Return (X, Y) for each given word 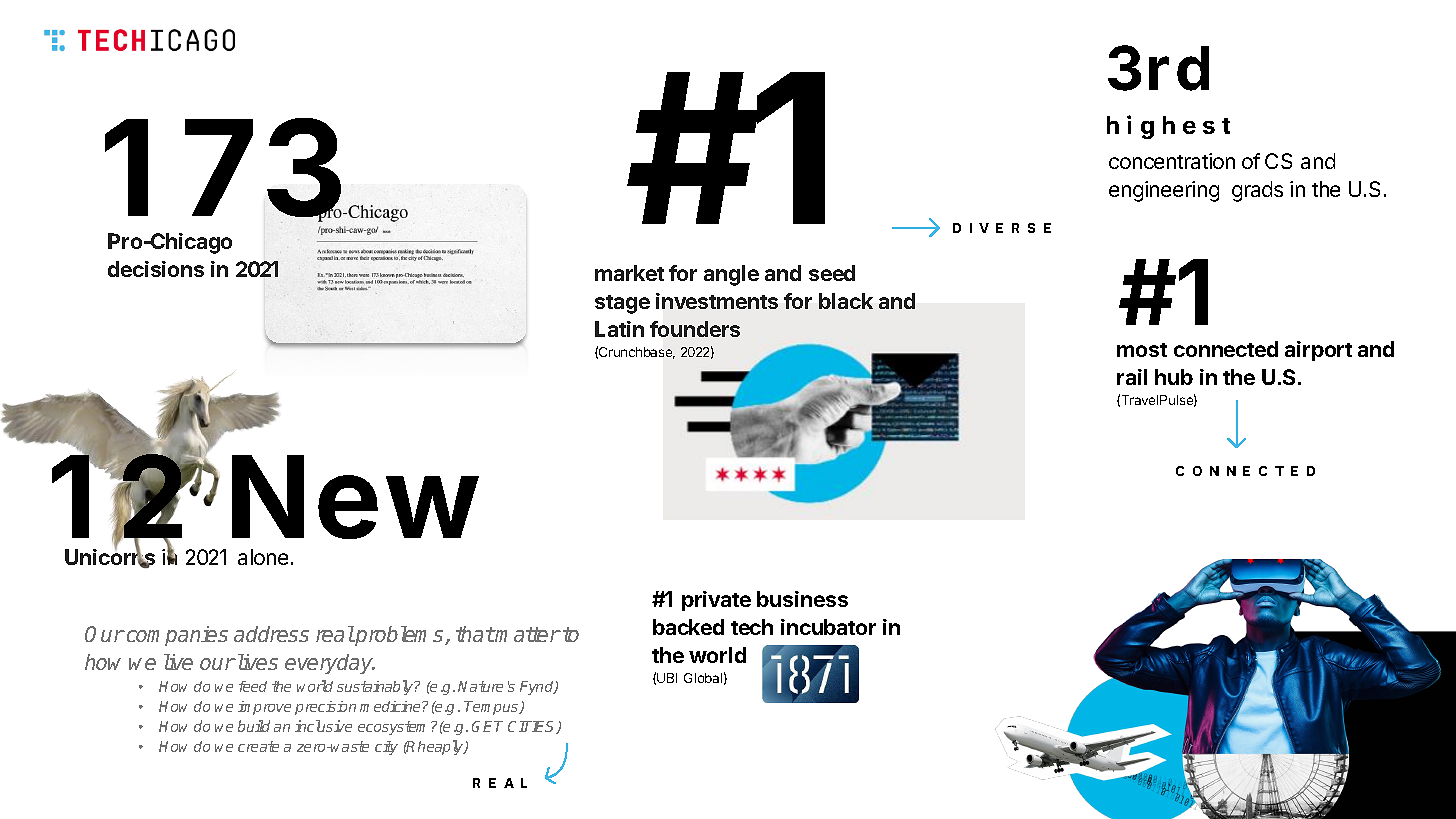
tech (752, 627)
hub (1174, 377)
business (802, 599)
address (271, 634)
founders (695, 329)
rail (1132, 377)
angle (731, 275)
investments (717, 301)
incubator (828, 627)
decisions (156, 269)
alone (263, 557)
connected (1226, 349)
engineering (1164, 191)
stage (622, 304)
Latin (619, 329)
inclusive (323, 726)
